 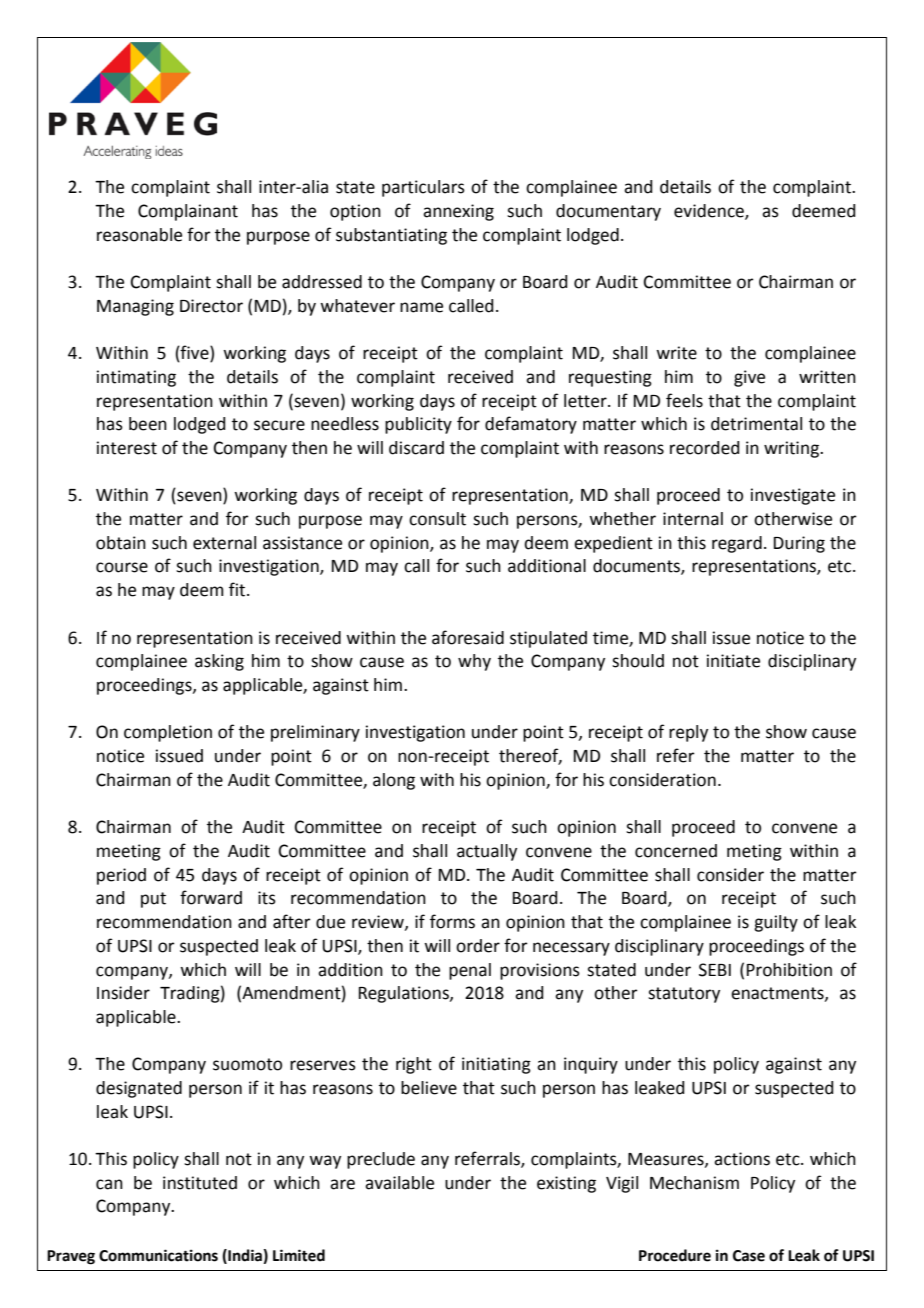 What do you see at coordinates (200, 1183) in the screenshot?
I see `instituted` at bounding box center [200, 1183].
